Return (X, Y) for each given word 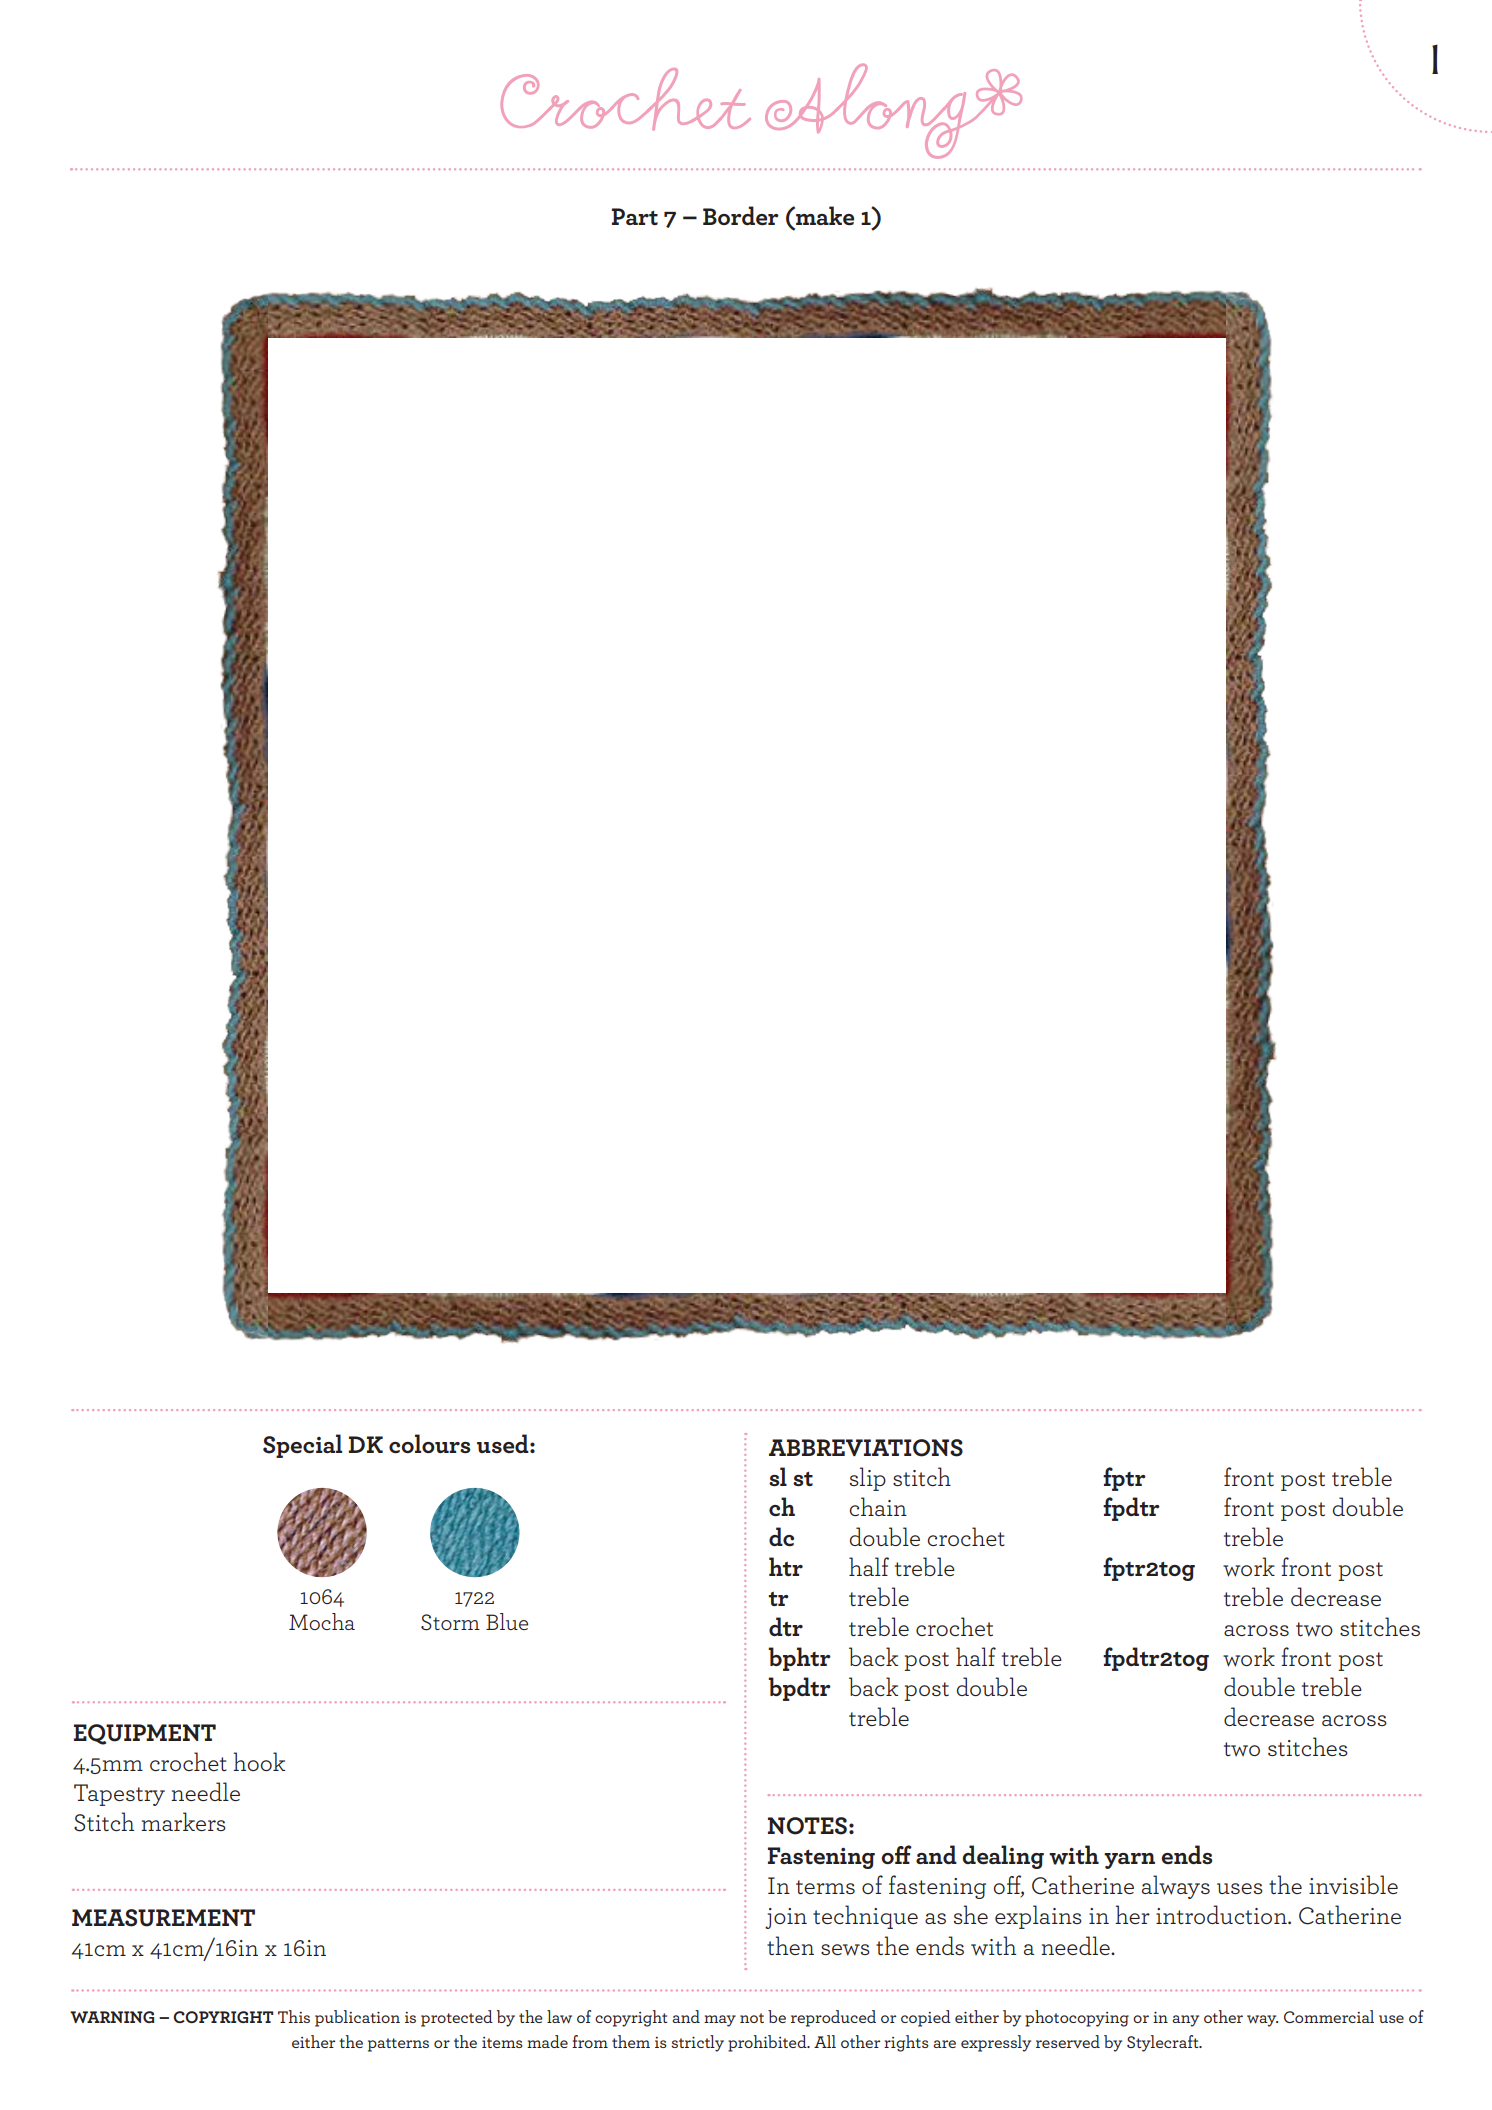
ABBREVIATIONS (866, 1448)
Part (635, 216)
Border (741, 215)
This (294, 2016)
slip (868, 1479)
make (824, 215)
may (720, 2021)
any (1185, 2021)
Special (302, 1446)
